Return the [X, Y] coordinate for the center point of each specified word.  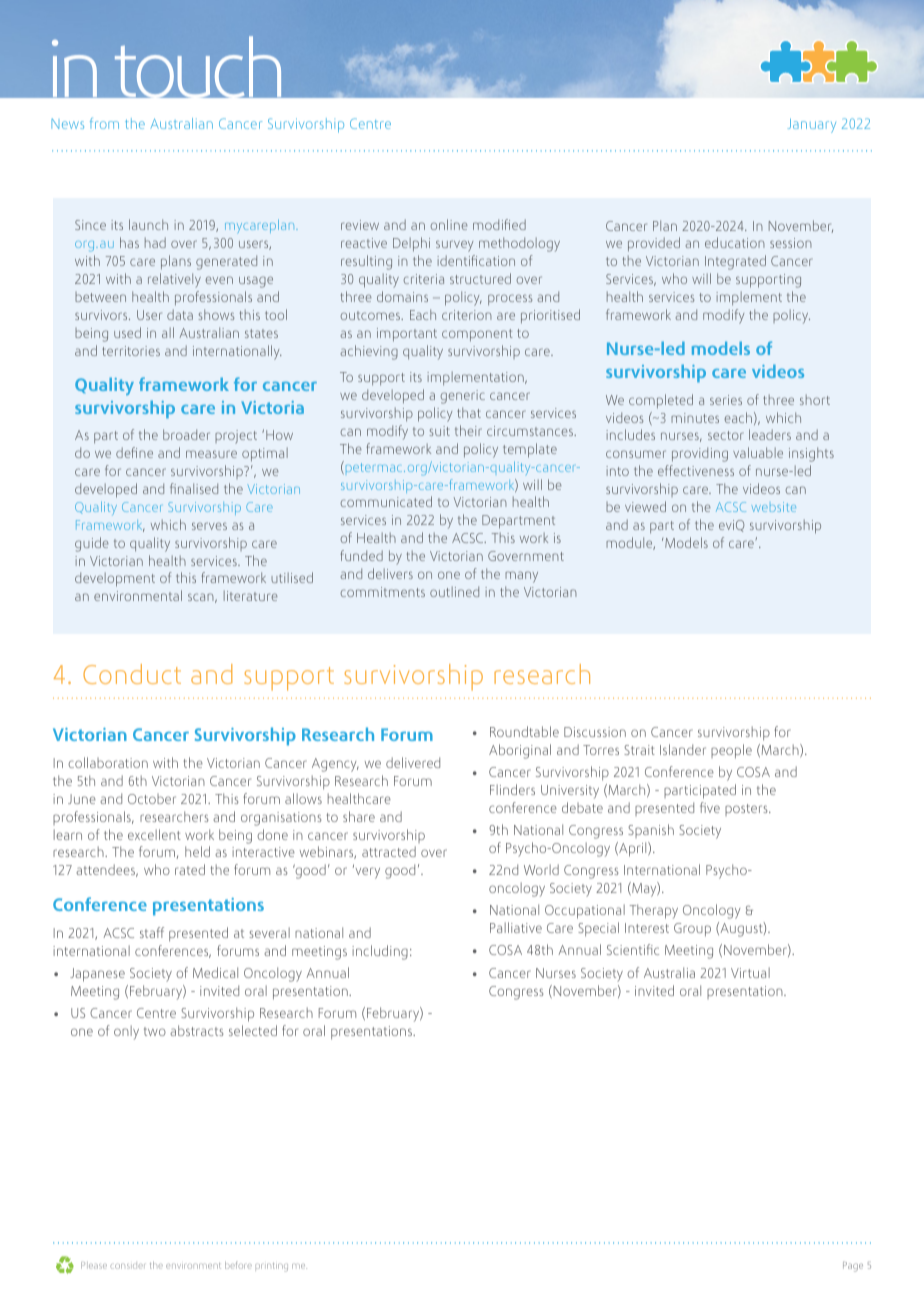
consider [127, 1266]
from [104, 123]
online [449, 224]
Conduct [132, 674]
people [731, 751]
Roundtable [524, 731]
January [812, 126]
